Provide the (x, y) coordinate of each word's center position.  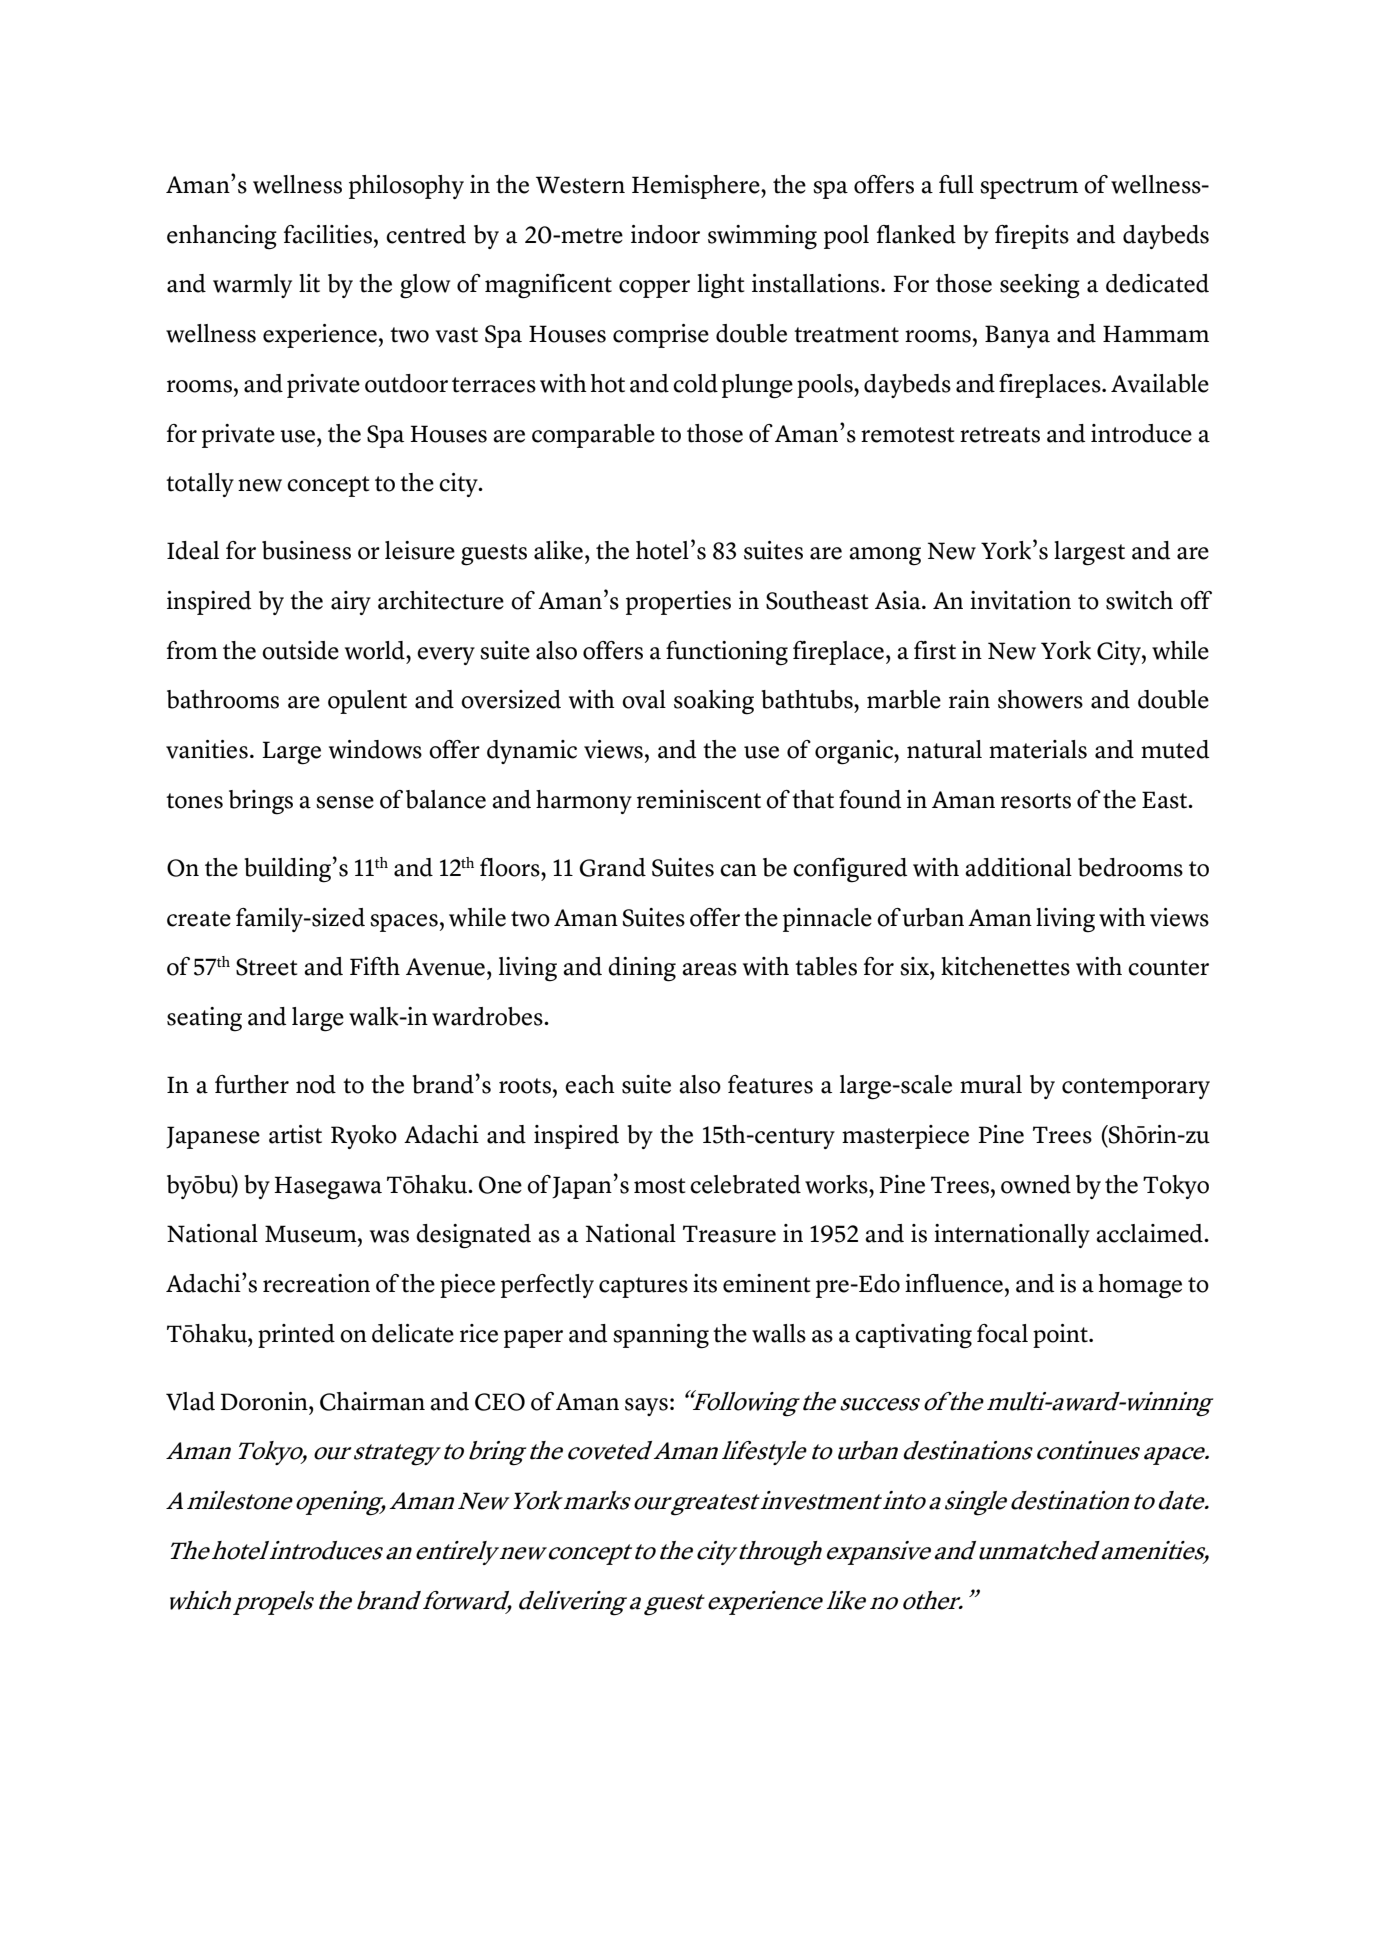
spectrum (1029, 188)
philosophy (406, 187)
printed (296, 1336)
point (1061, 1336)
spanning (661, 1336)
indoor (665, 234)
